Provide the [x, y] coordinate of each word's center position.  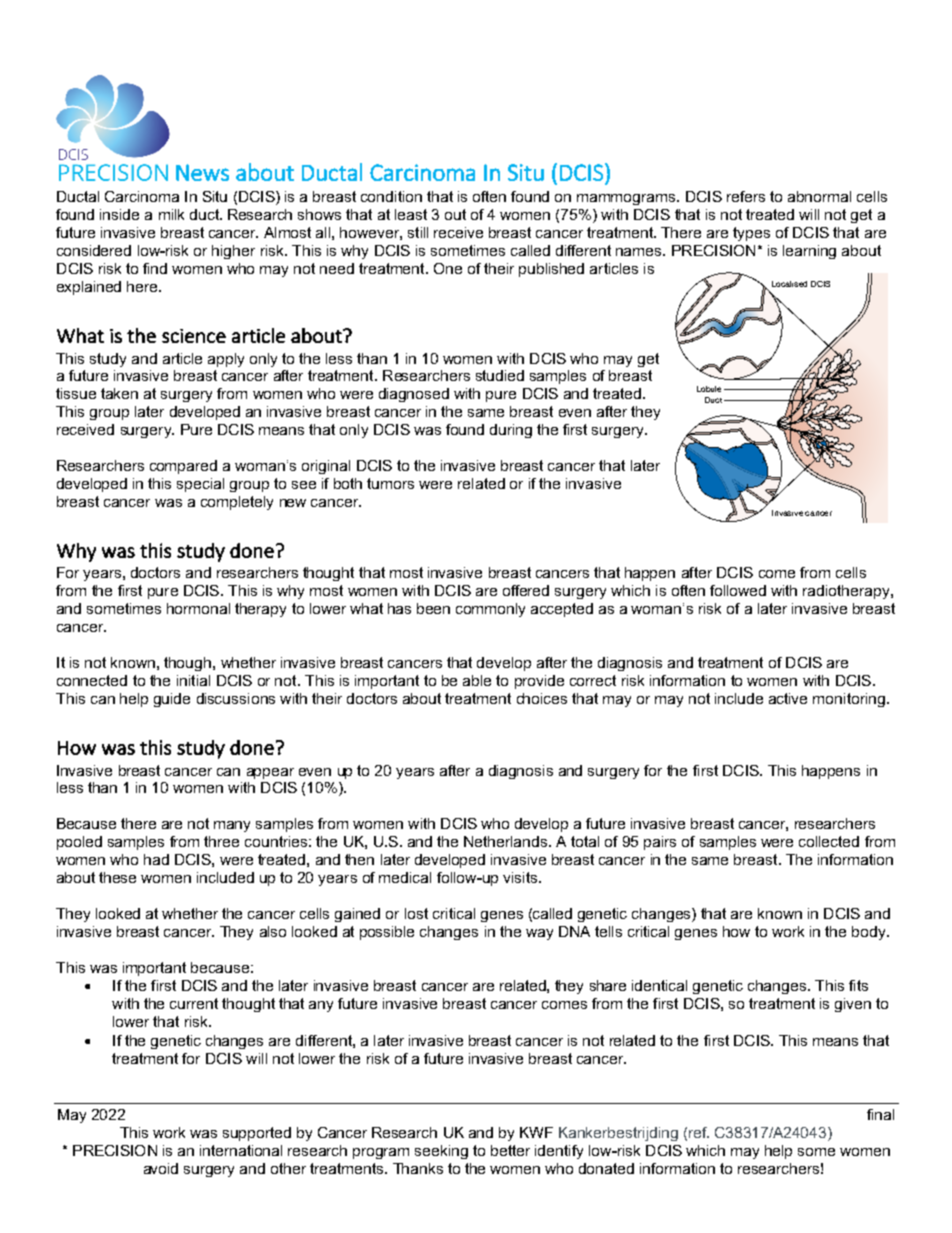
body [870, 933]
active [788, 698]
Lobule [709, 389]
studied [500, 375]
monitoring [849, 700]
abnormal [819, 196]
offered [526, 590]
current [194, 1003]
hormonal [198, 608]
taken [119, 393]
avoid [161, 1168]
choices [542, 698]
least [411, 214]
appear [270, 773]
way [539, 934]
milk [171, 214]
